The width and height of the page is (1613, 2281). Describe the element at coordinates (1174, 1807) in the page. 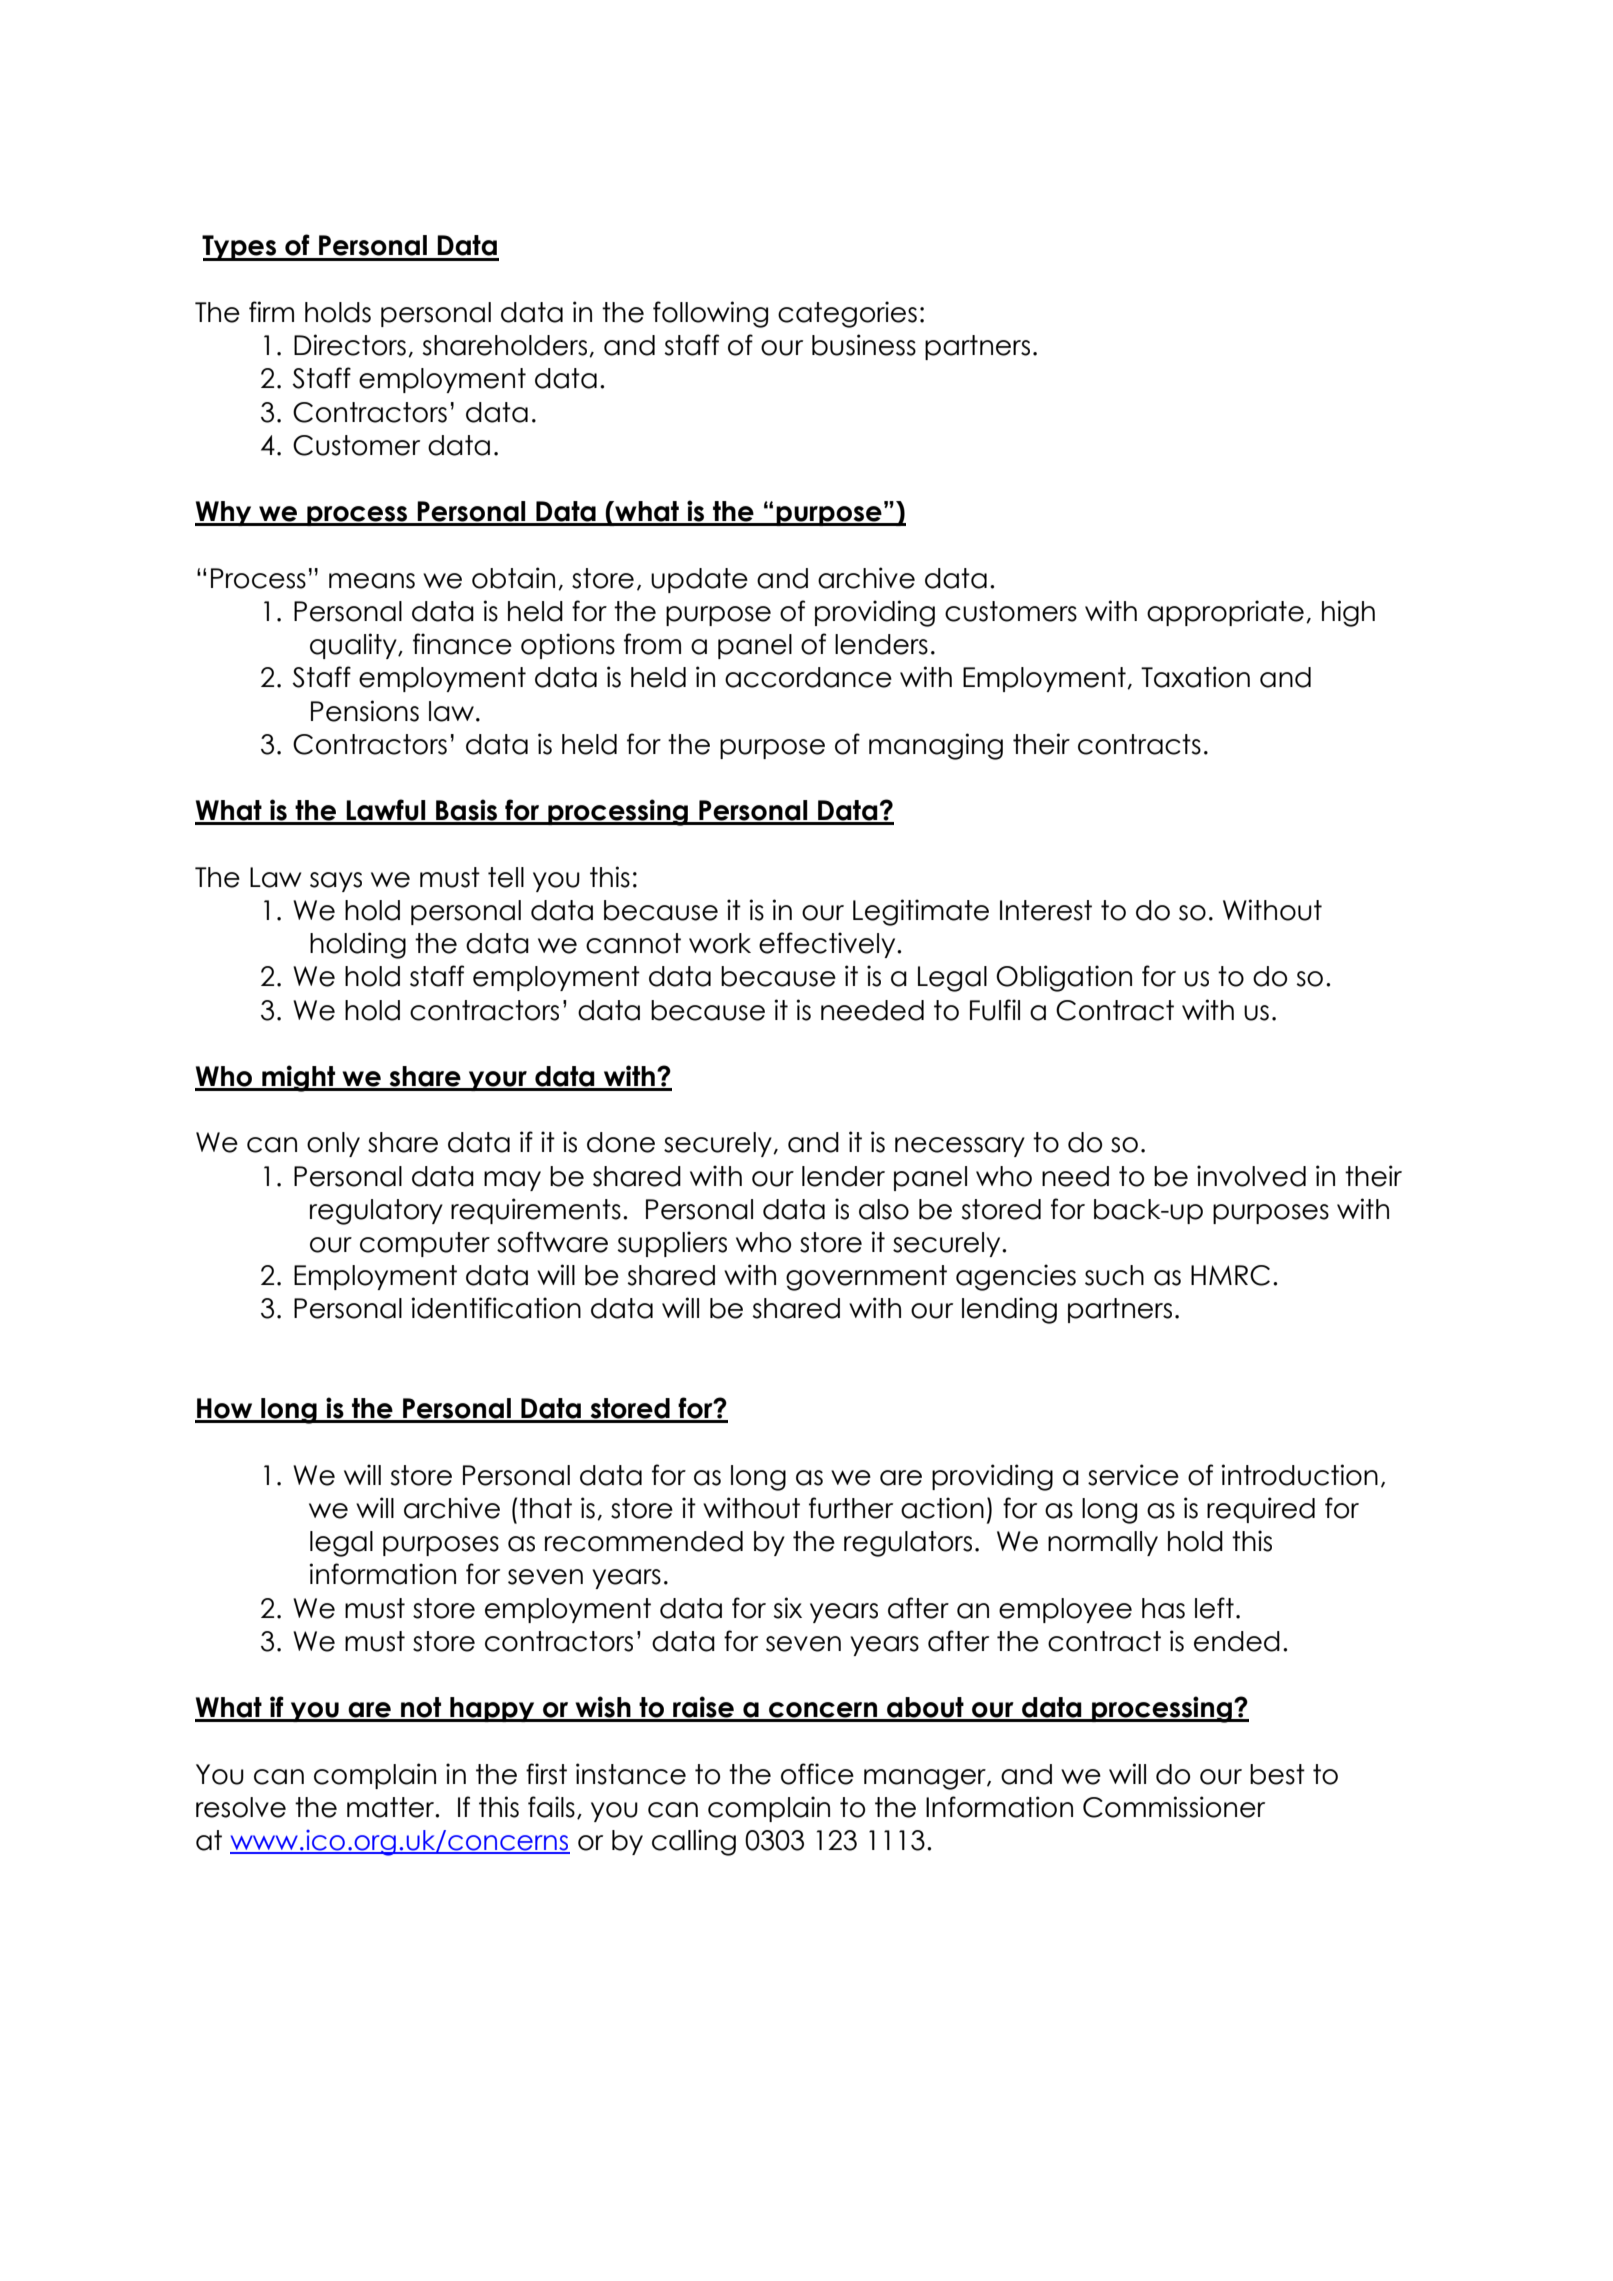

I see `Commissioner` at that location.
